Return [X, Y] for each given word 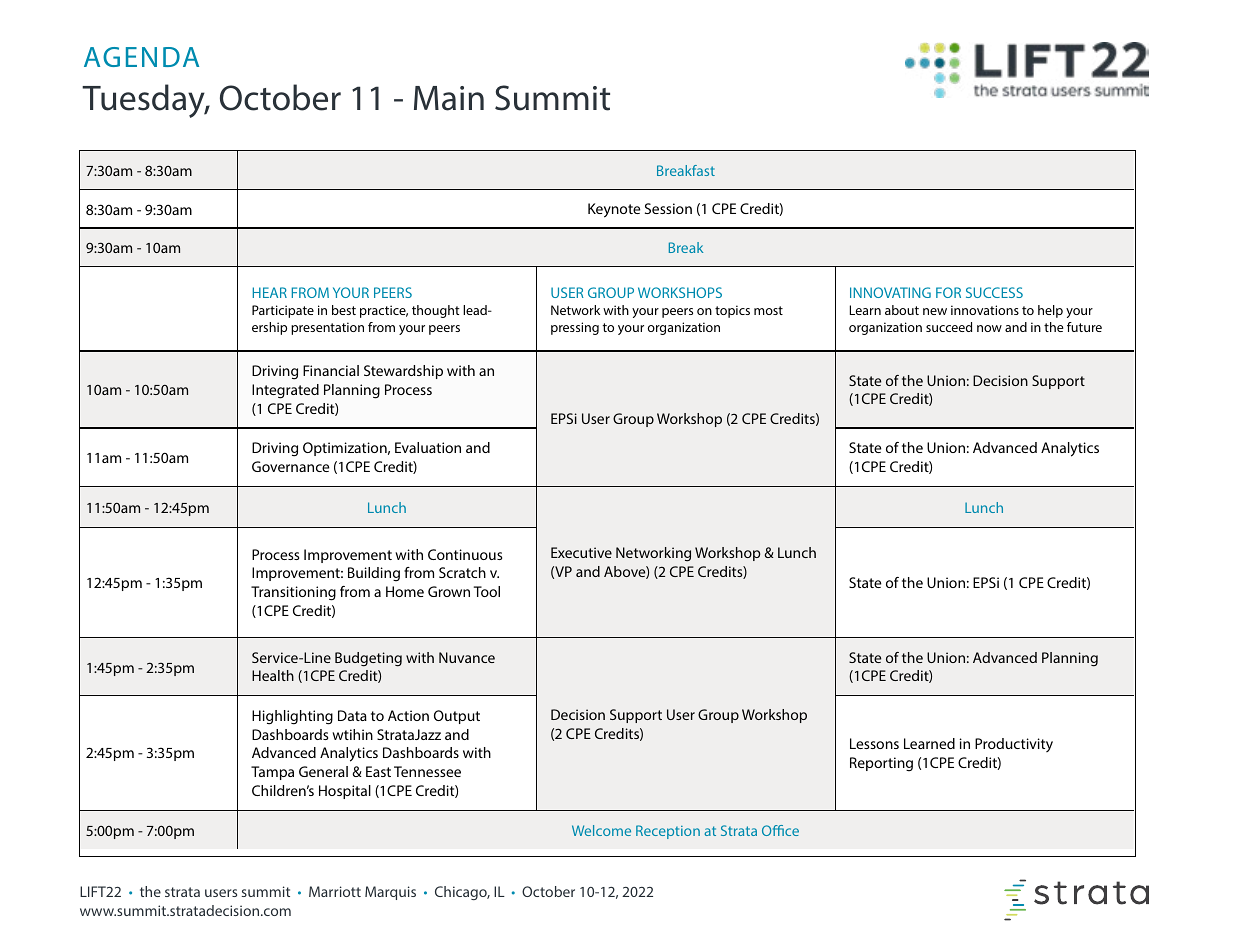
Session [668, 208]
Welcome [601, 830]
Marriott [335, 891]
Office [780, 830]
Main [449, 98]
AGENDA [141, 57]
